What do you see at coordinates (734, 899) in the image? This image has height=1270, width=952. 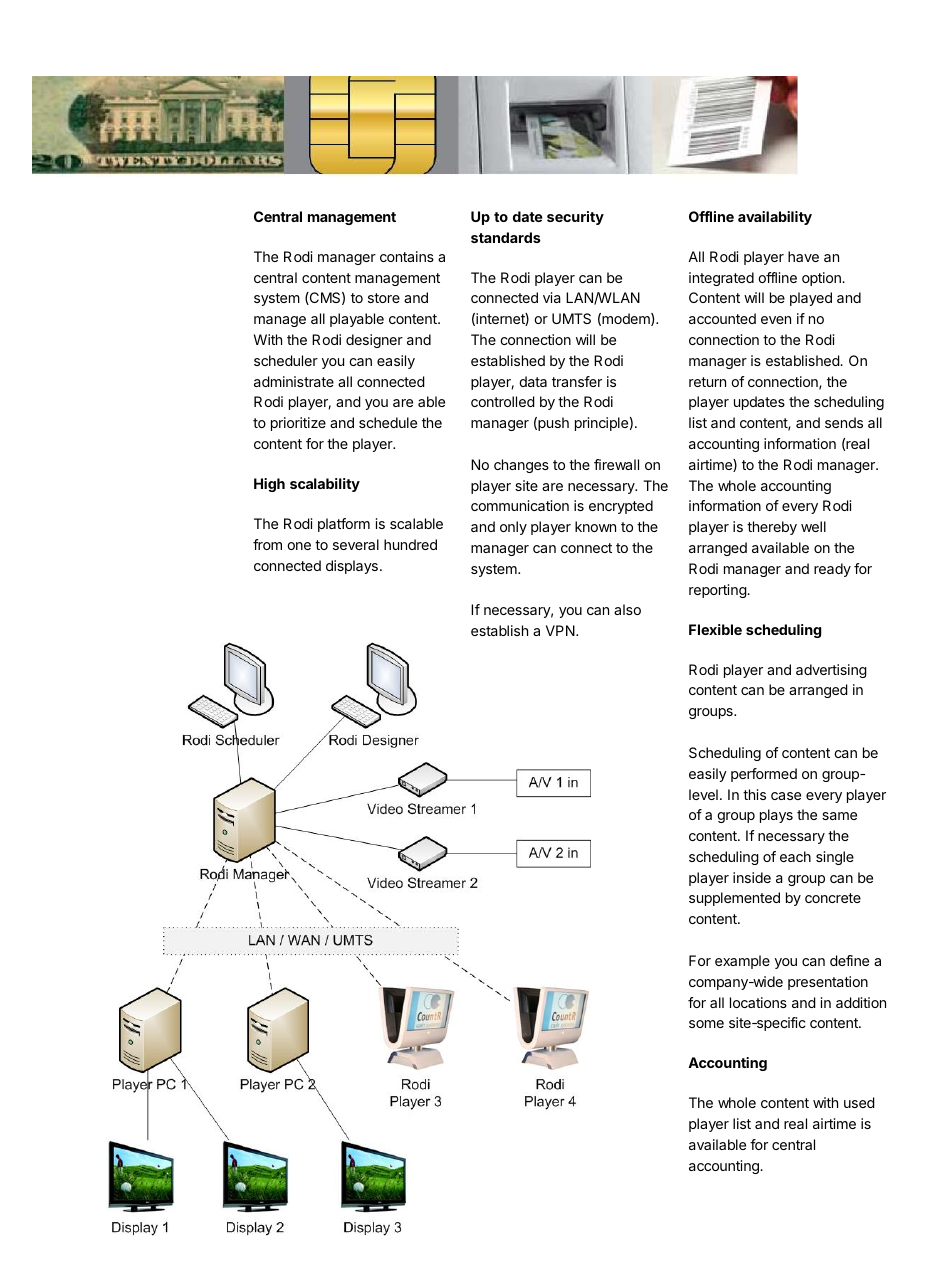 I see `supplemented` at bounding box center [734, 899].
